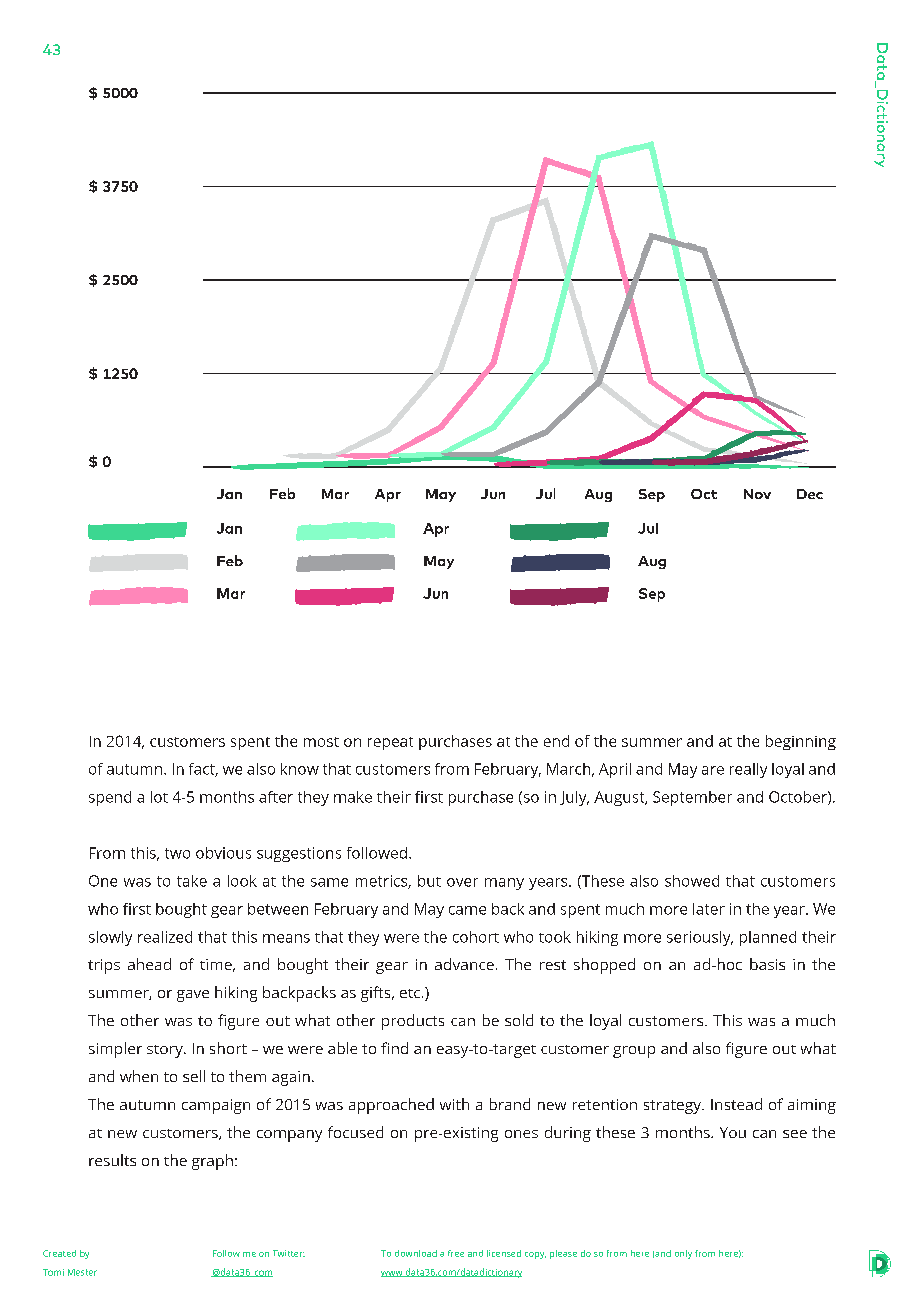  I want to click on gave, so click(193, 996).
